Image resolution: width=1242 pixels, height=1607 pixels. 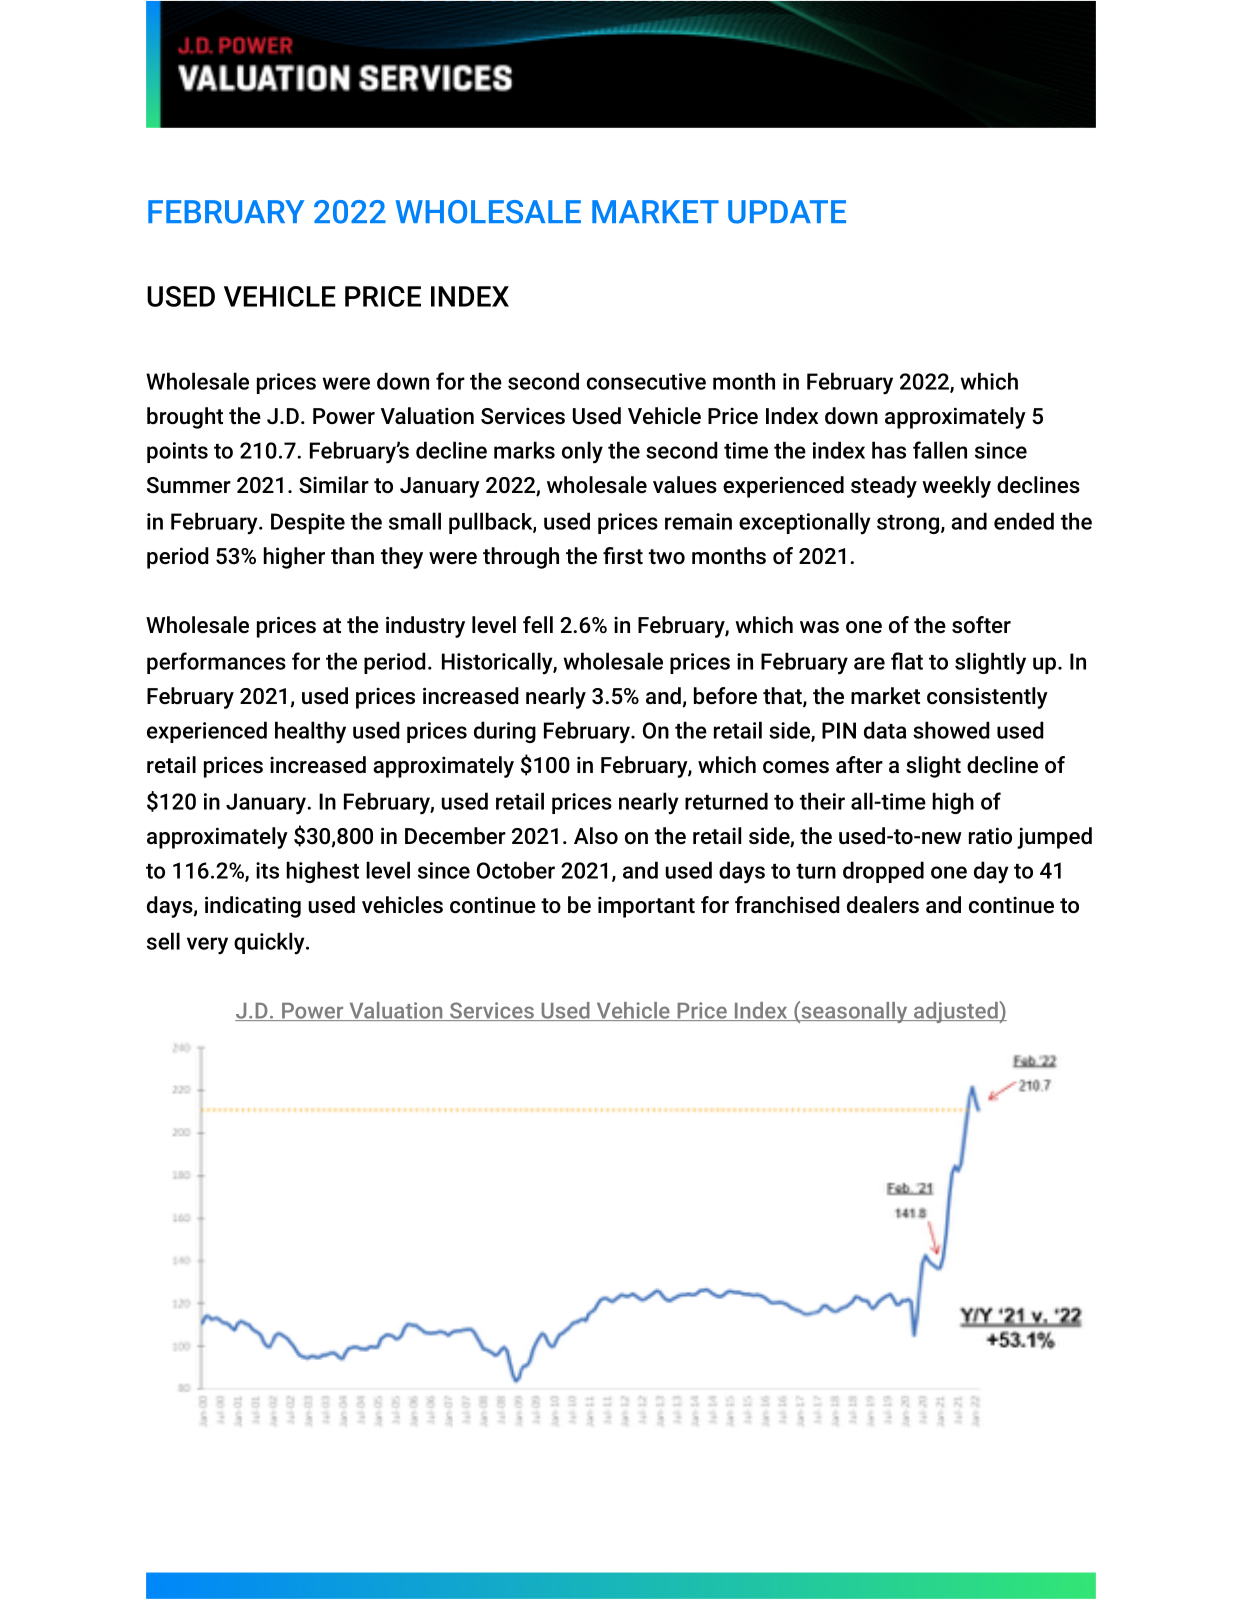 What do you see at coordinates (310, 732) in the screenshot?
I see `healthy` at bounding box center [310, 732].
